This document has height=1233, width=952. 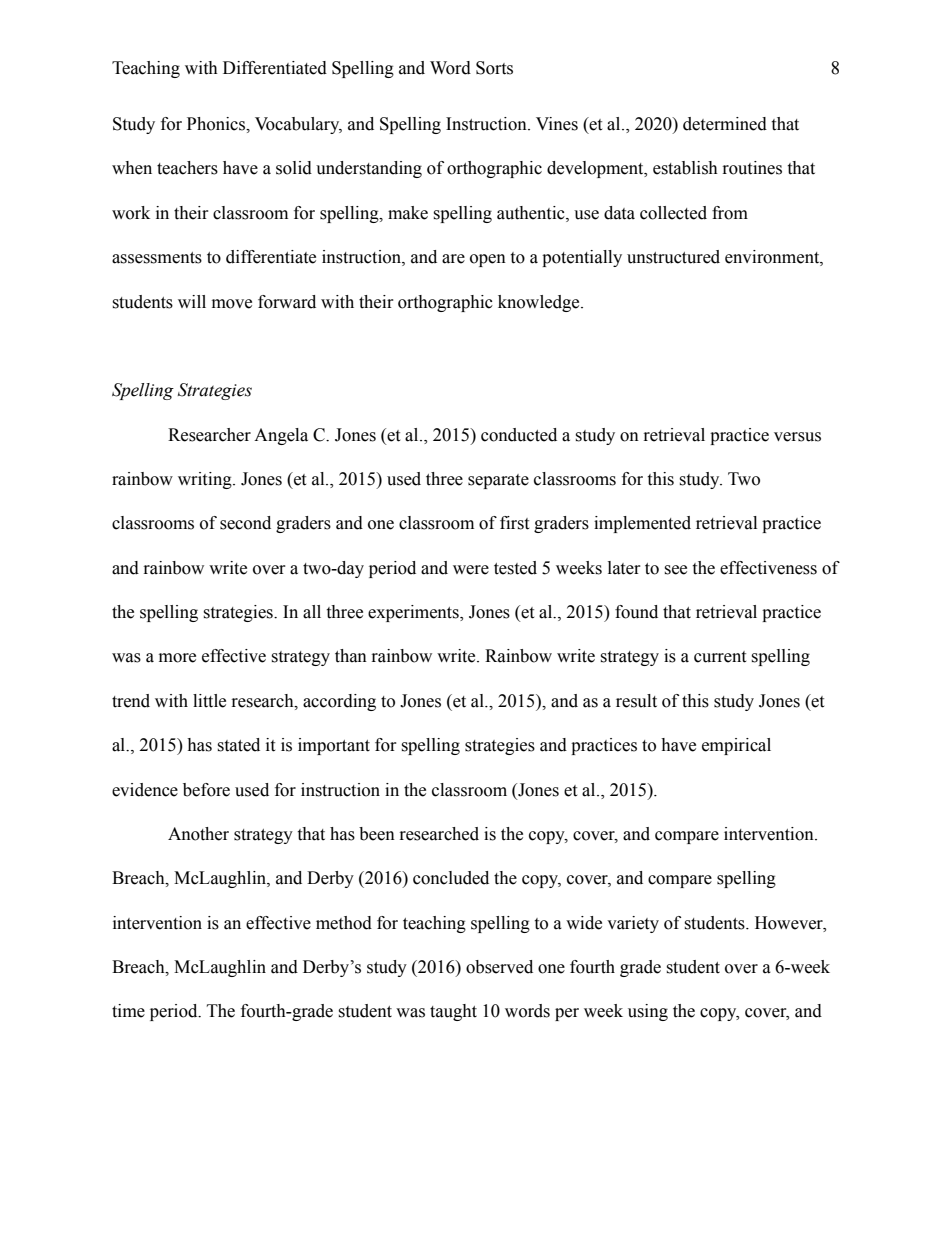 I want to click on Sorts, so click(x=494, y=68).
